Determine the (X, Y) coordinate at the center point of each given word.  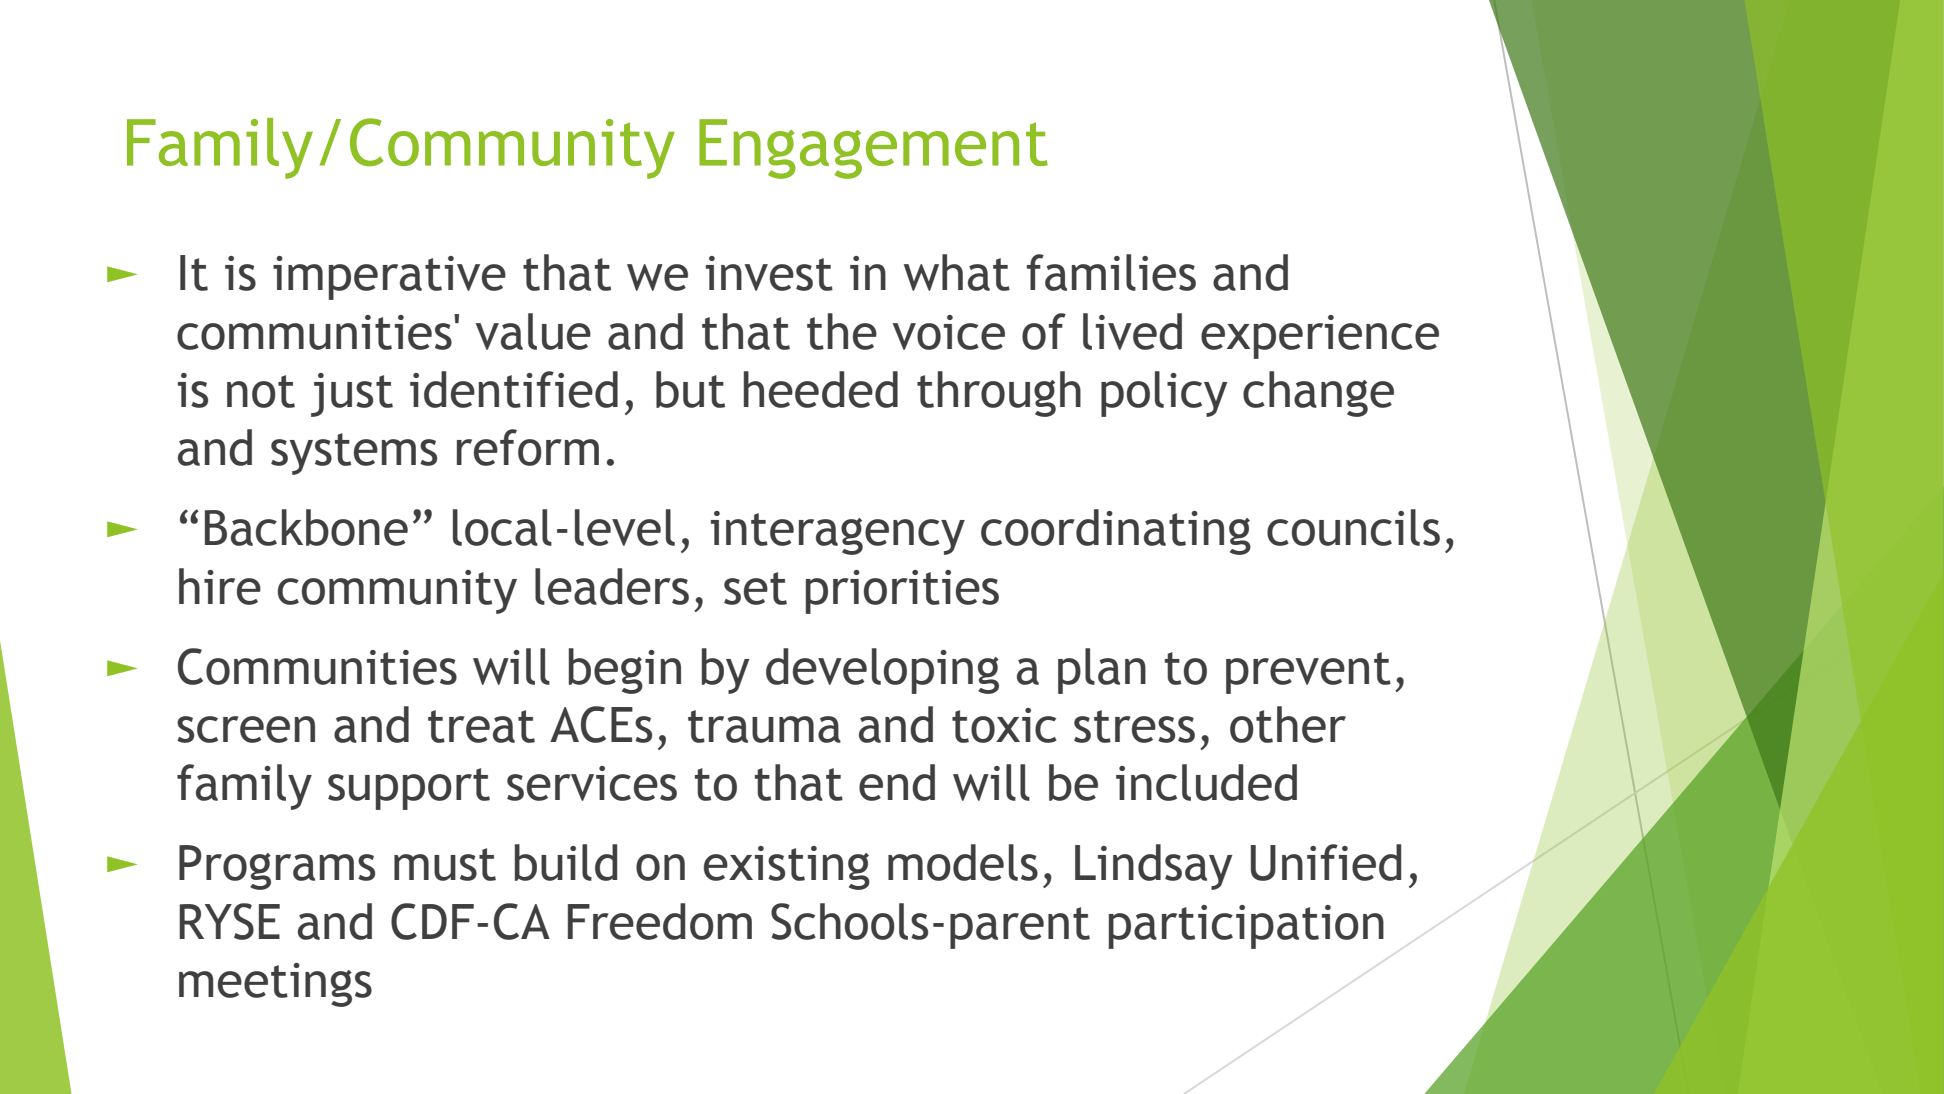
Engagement (873, 149)
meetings (275, 985)
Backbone (306, 527)
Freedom (660, 921)
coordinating (1116, 532)
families (1111, 272)
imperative (389, 278)
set (755, 588)
